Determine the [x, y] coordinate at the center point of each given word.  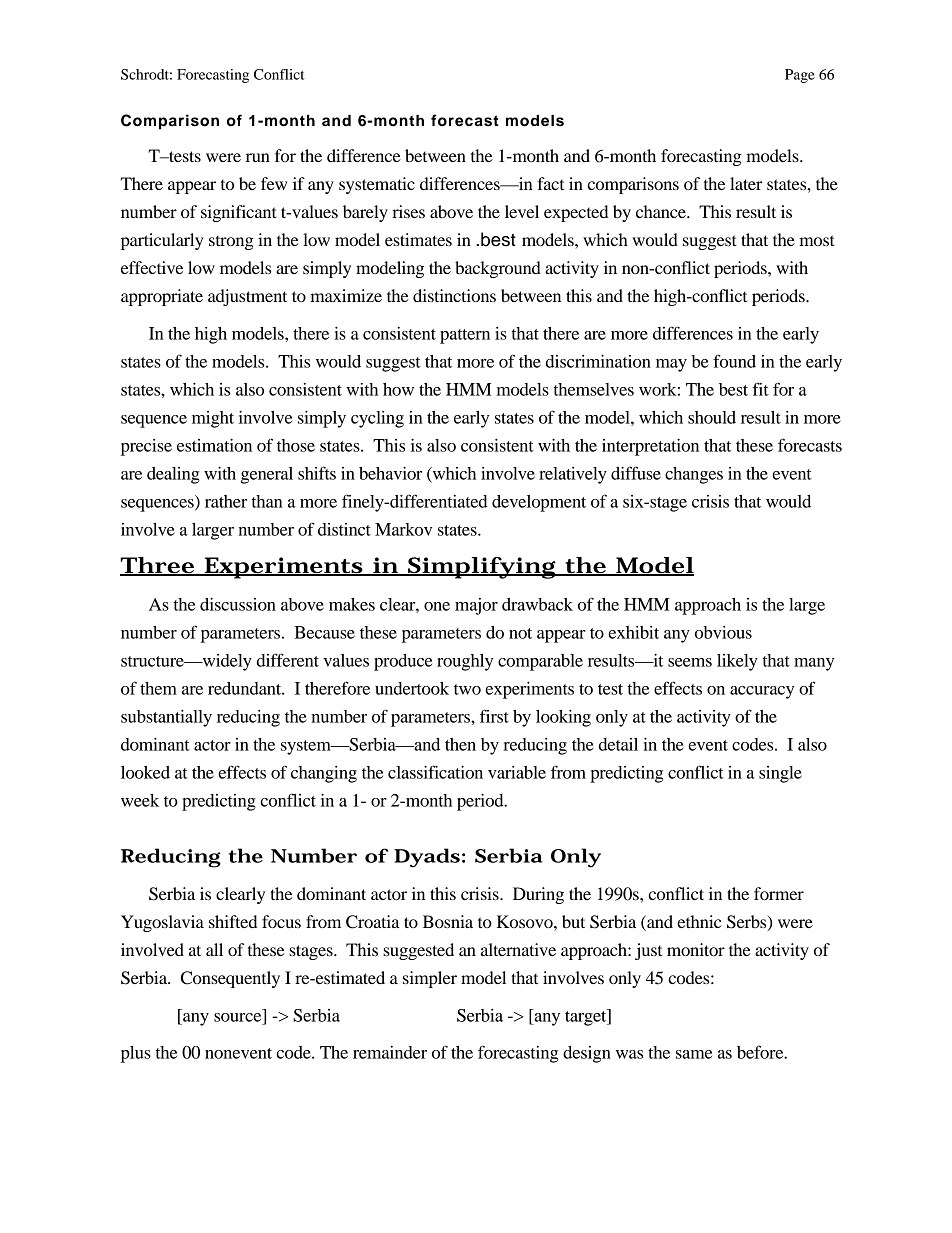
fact [550, 183]
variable [517, 772]
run [258, 157]
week [140, 800]
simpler [430, 979]
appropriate [162, 297]
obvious [723, 632]
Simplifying [482, 568]
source [237, 1017]
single [780, 774]
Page [800, 76]
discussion [238, 604]
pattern [465, 336]
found [734, 361]
